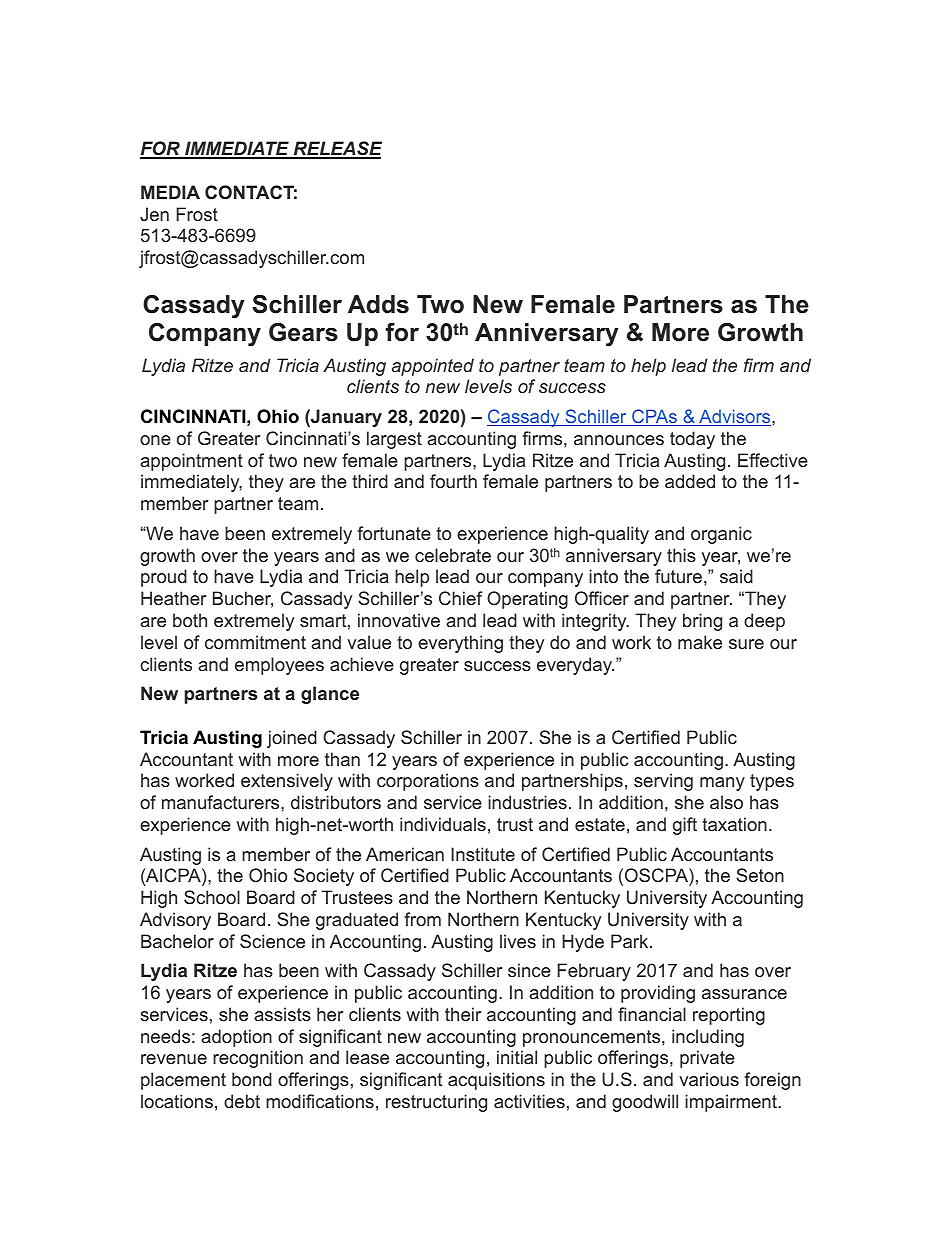 This screenshot has height=1233, width=952. Describe the element at coordinates (685, 826) in the screenshot. I see `gift` at that location.
